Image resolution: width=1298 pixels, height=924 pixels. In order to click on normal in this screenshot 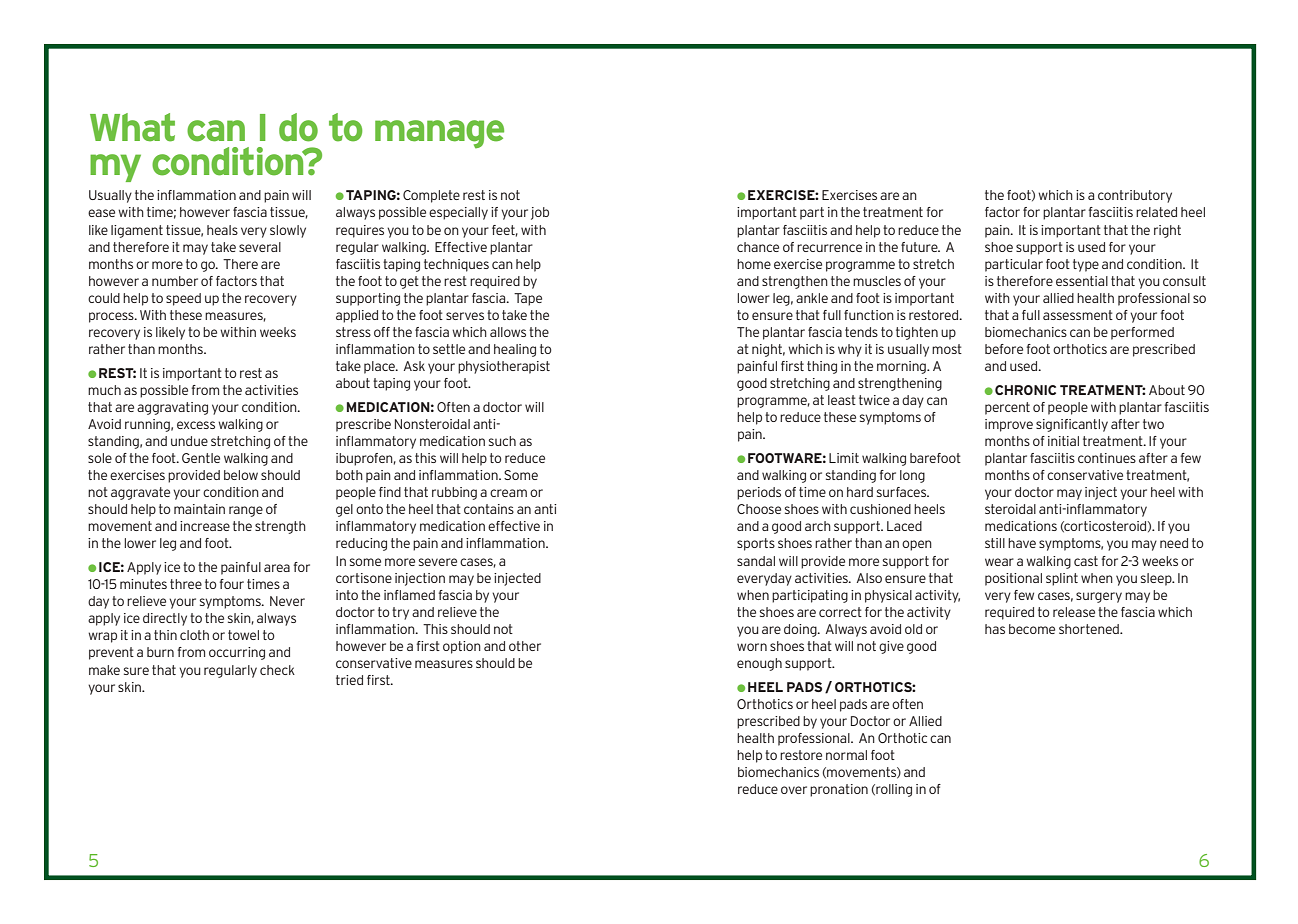, I will do `click(846, 755)`.
